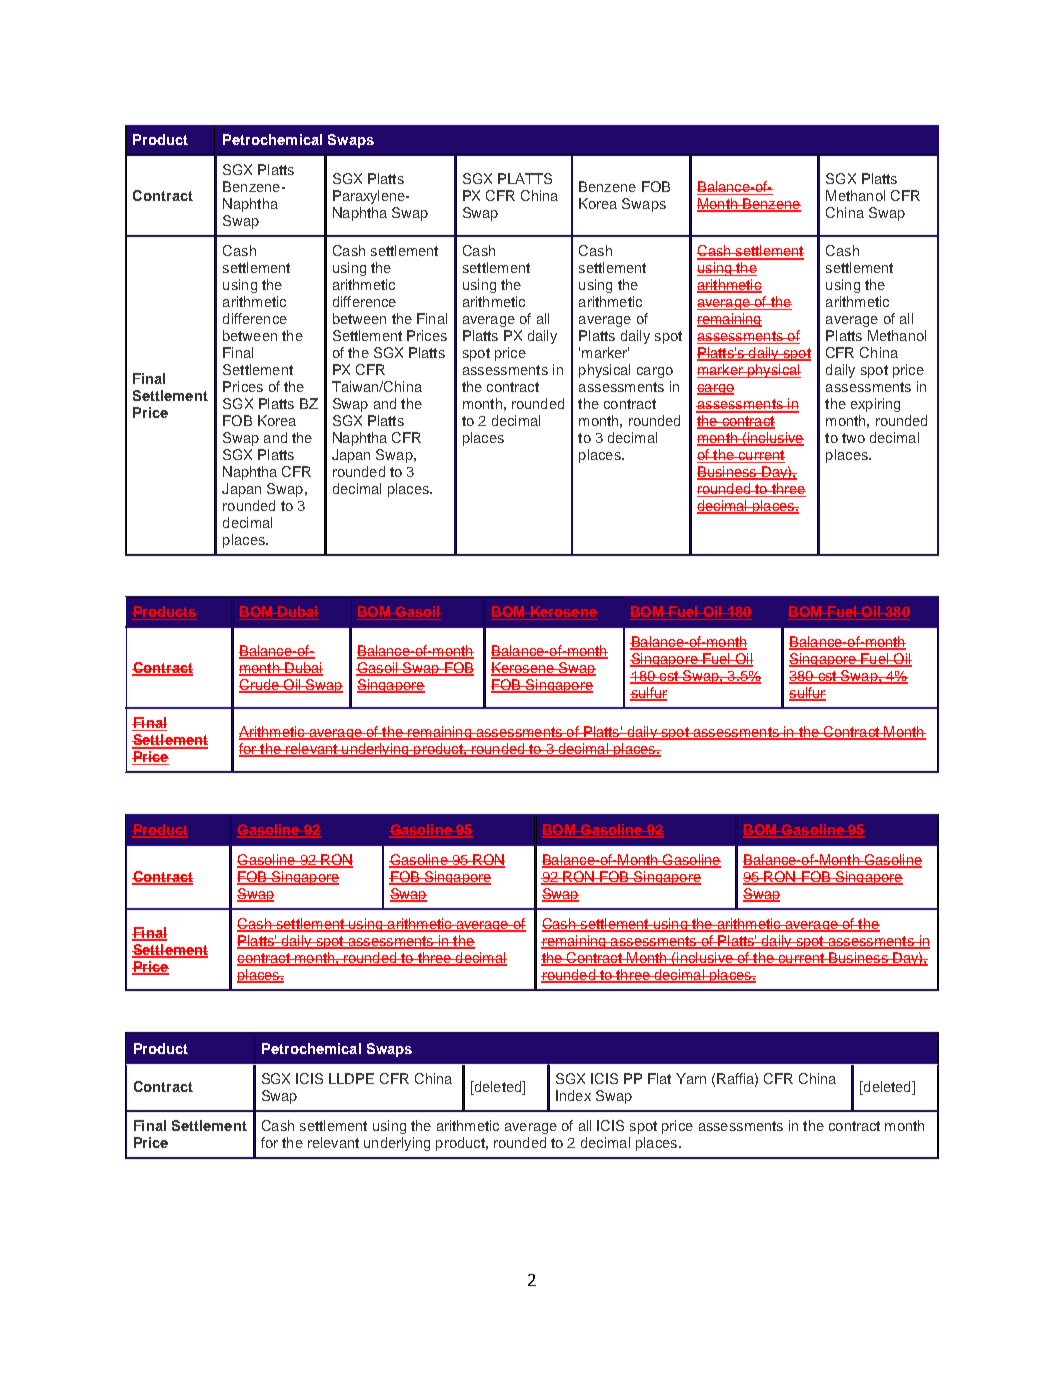 Image resolution: width=1064 pixels, height=1377 pixels. I want to click on two, so click(853, 438).
